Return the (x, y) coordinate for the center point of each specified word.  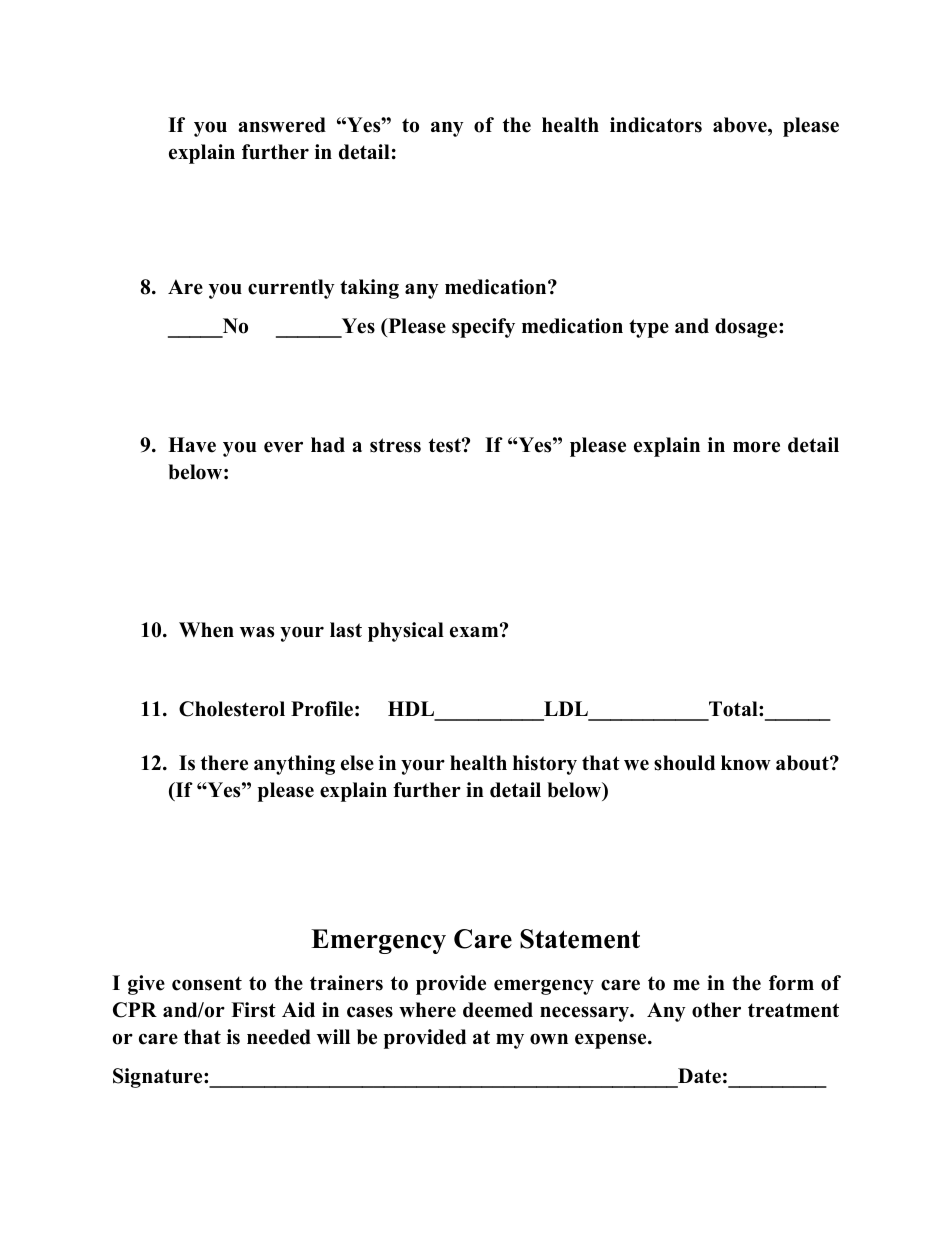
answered (282, 125)
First (253, 1010)
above (741, 125)
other (716, 1010)
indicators (656, 125)
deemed (498, 1010)
